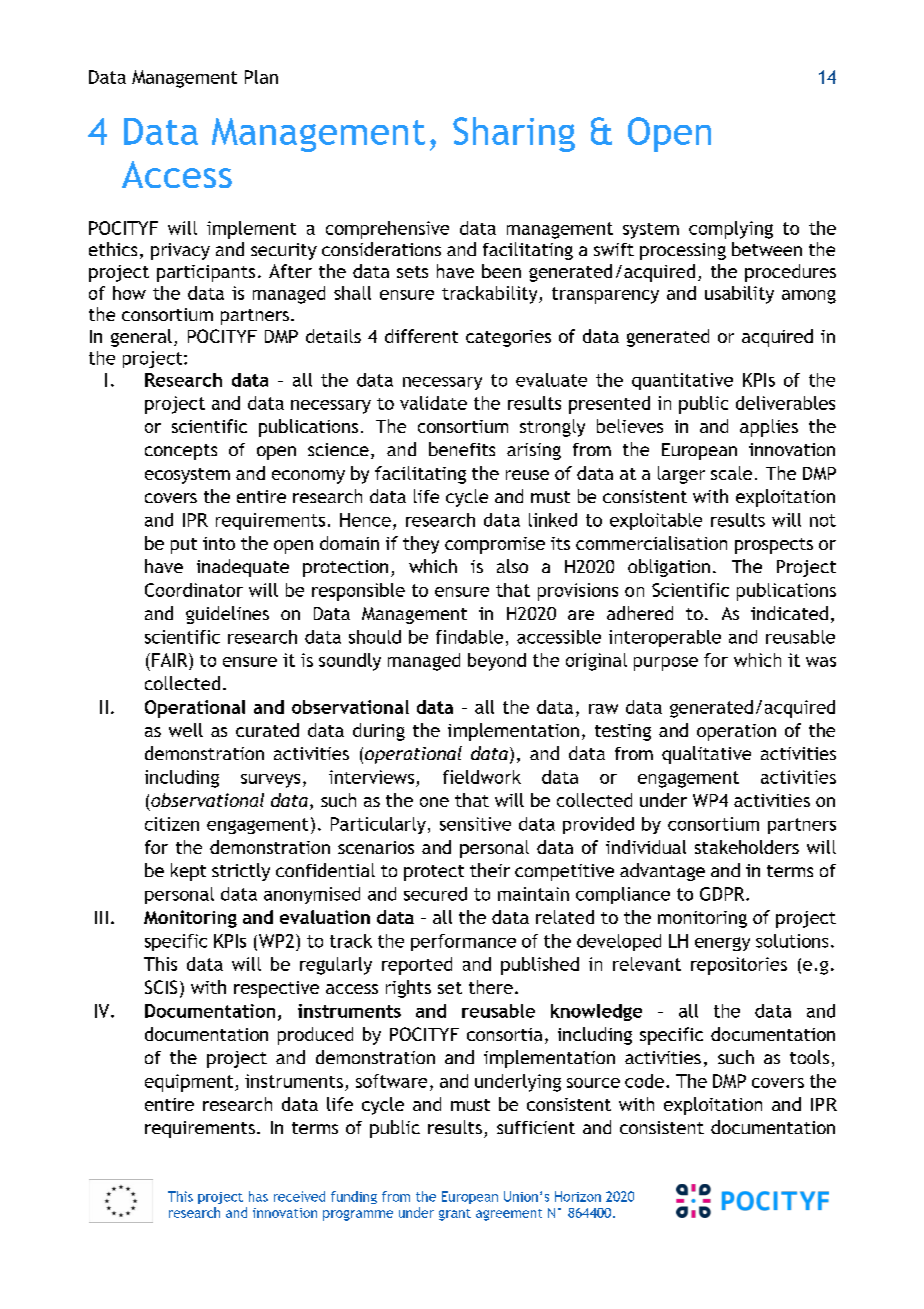 This image has width=924, height=1309. What do you see at coordinates (731, 473) in the image?
I see `scale` at bounding box center [731, 473].
